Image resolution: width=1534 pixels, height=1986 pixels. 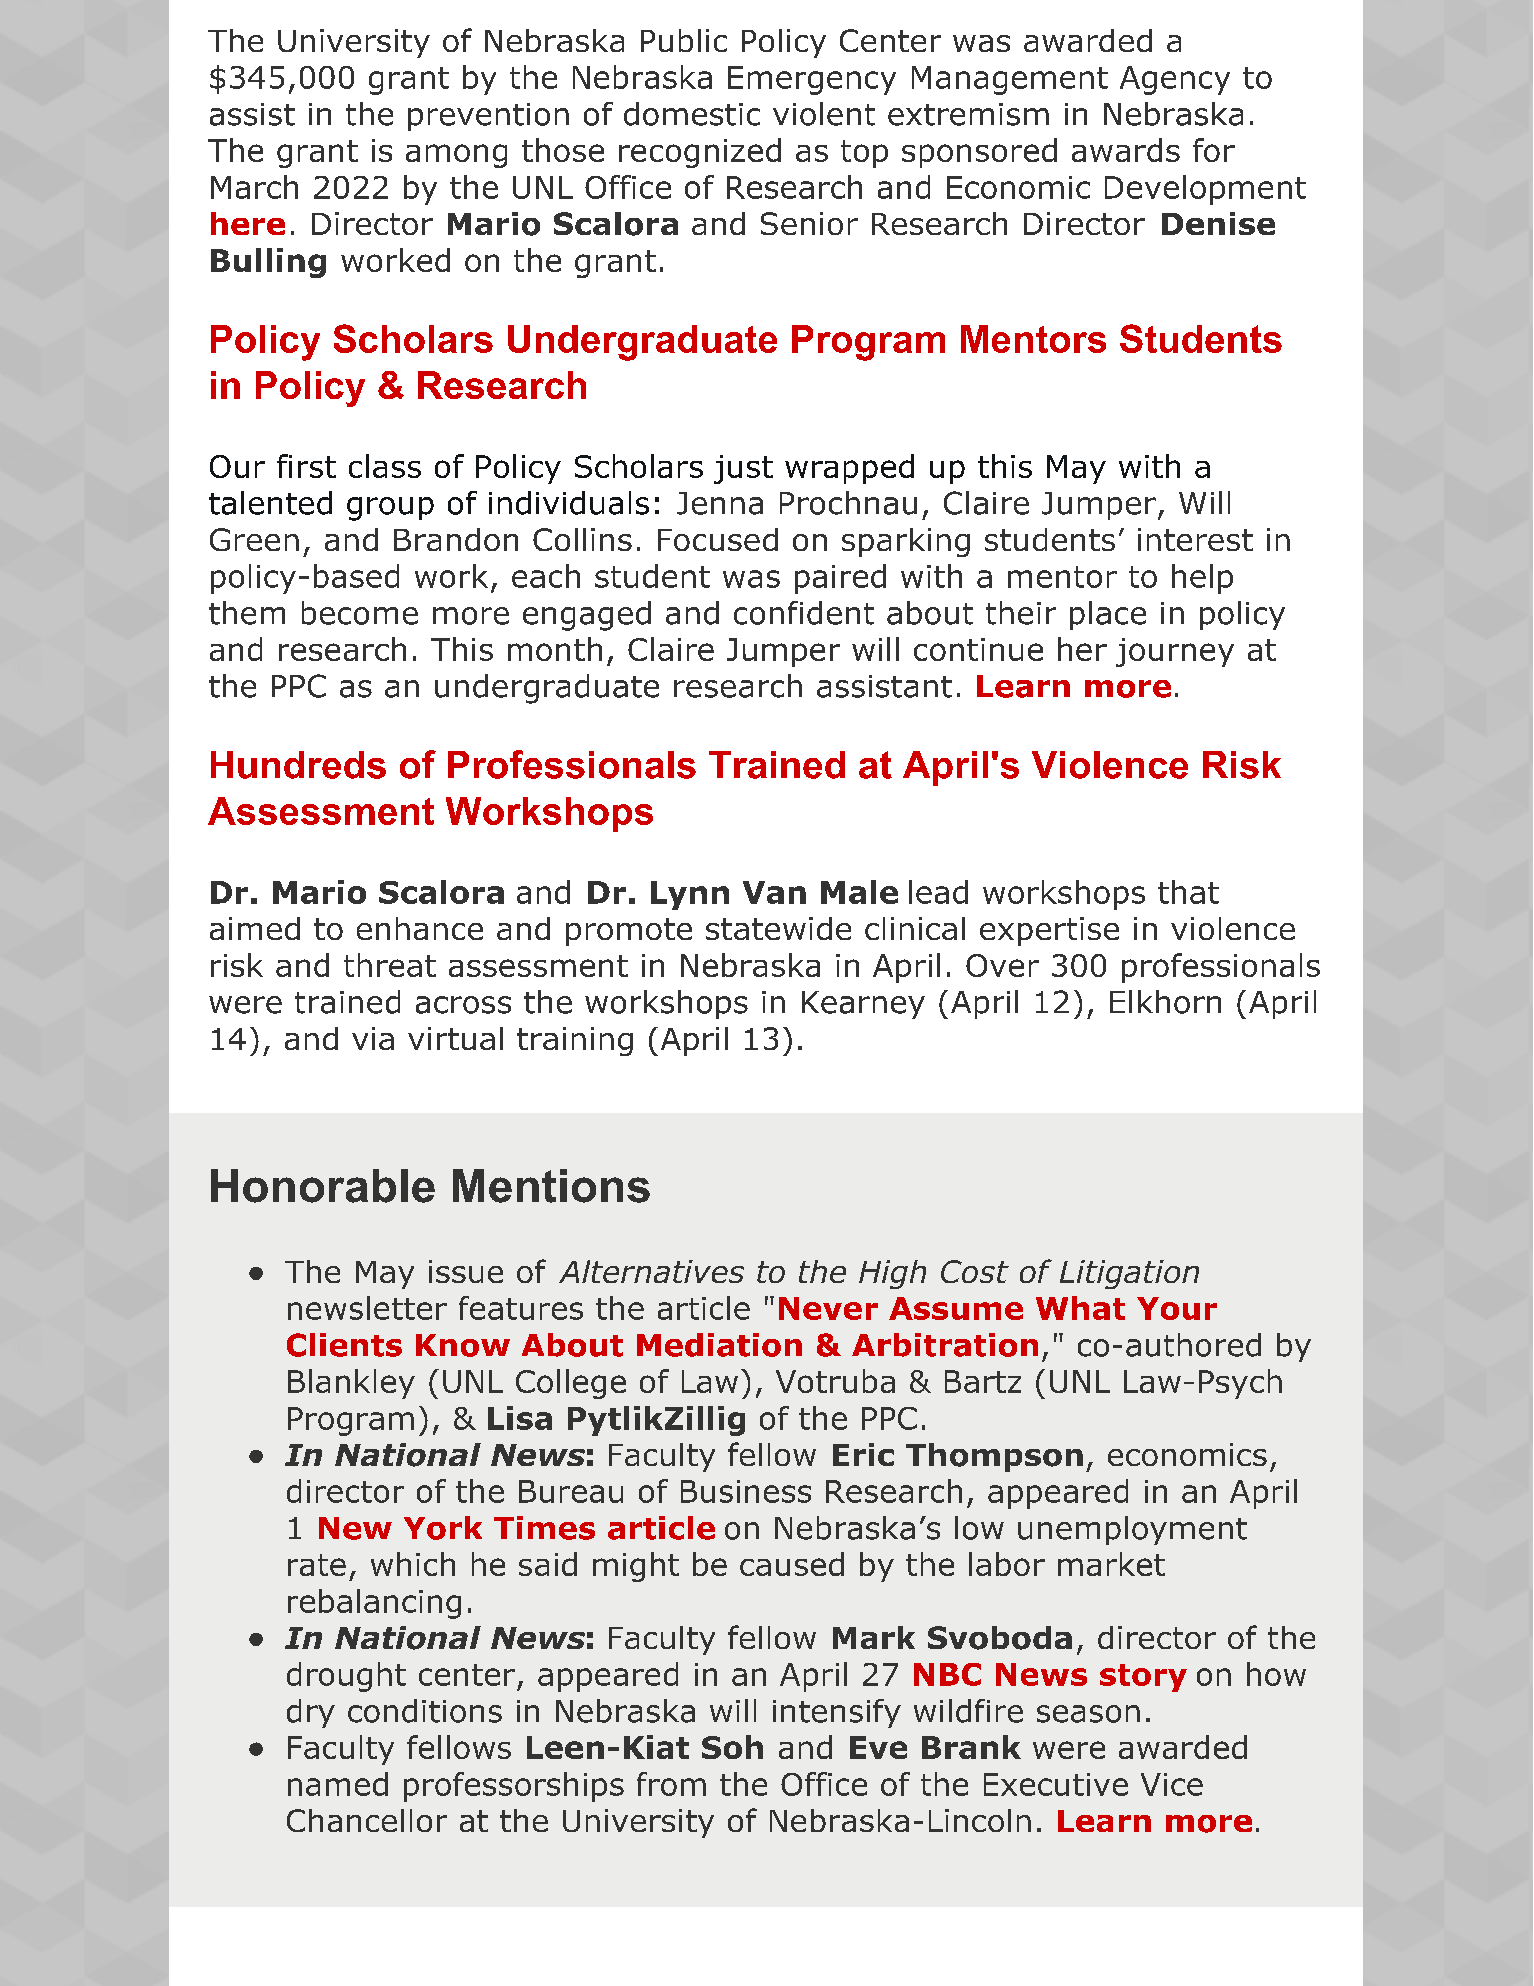 I want to click on among, so click(x=456, y=156).
